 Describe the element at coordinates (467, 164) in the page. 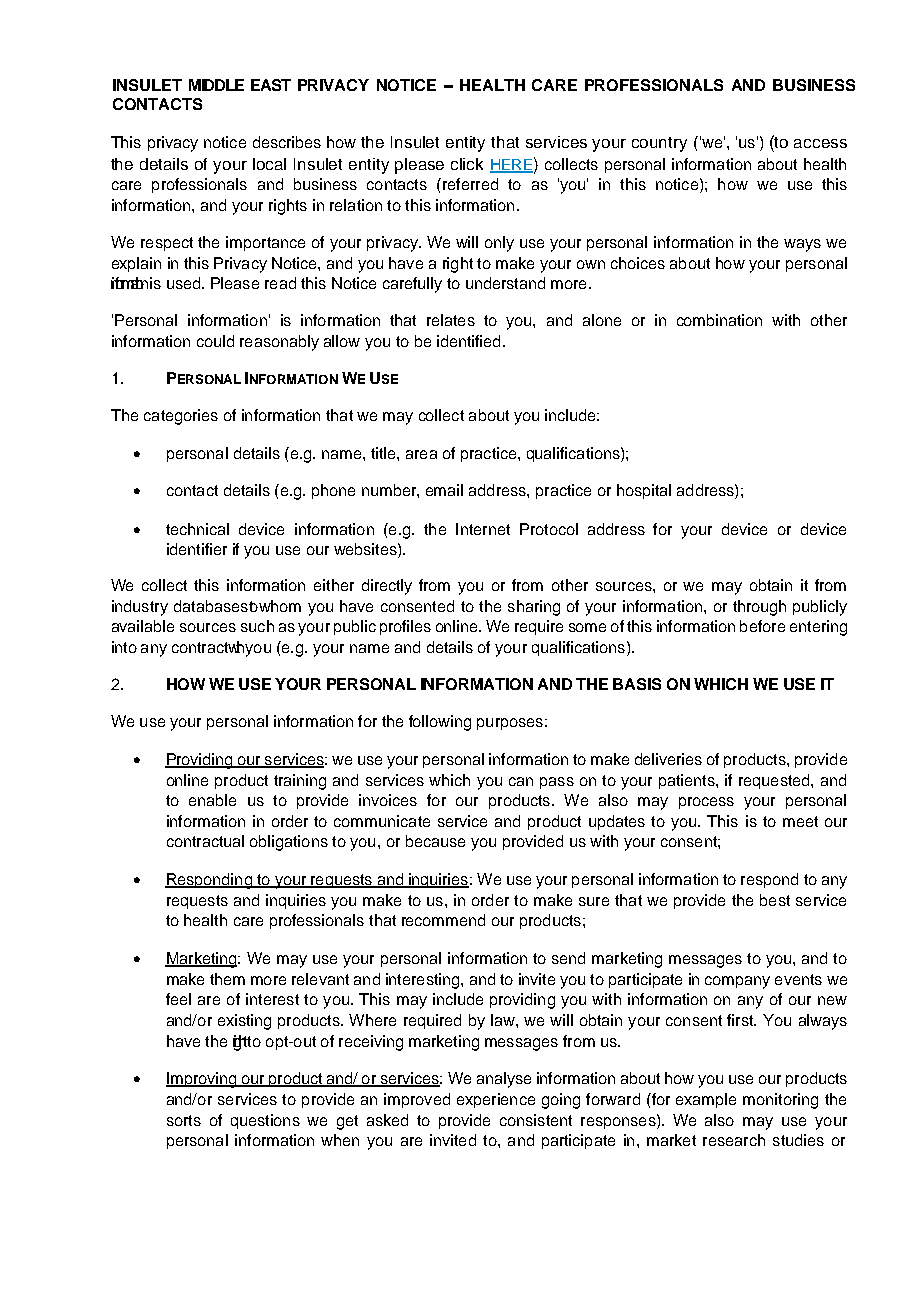

I see `click` at that location.
